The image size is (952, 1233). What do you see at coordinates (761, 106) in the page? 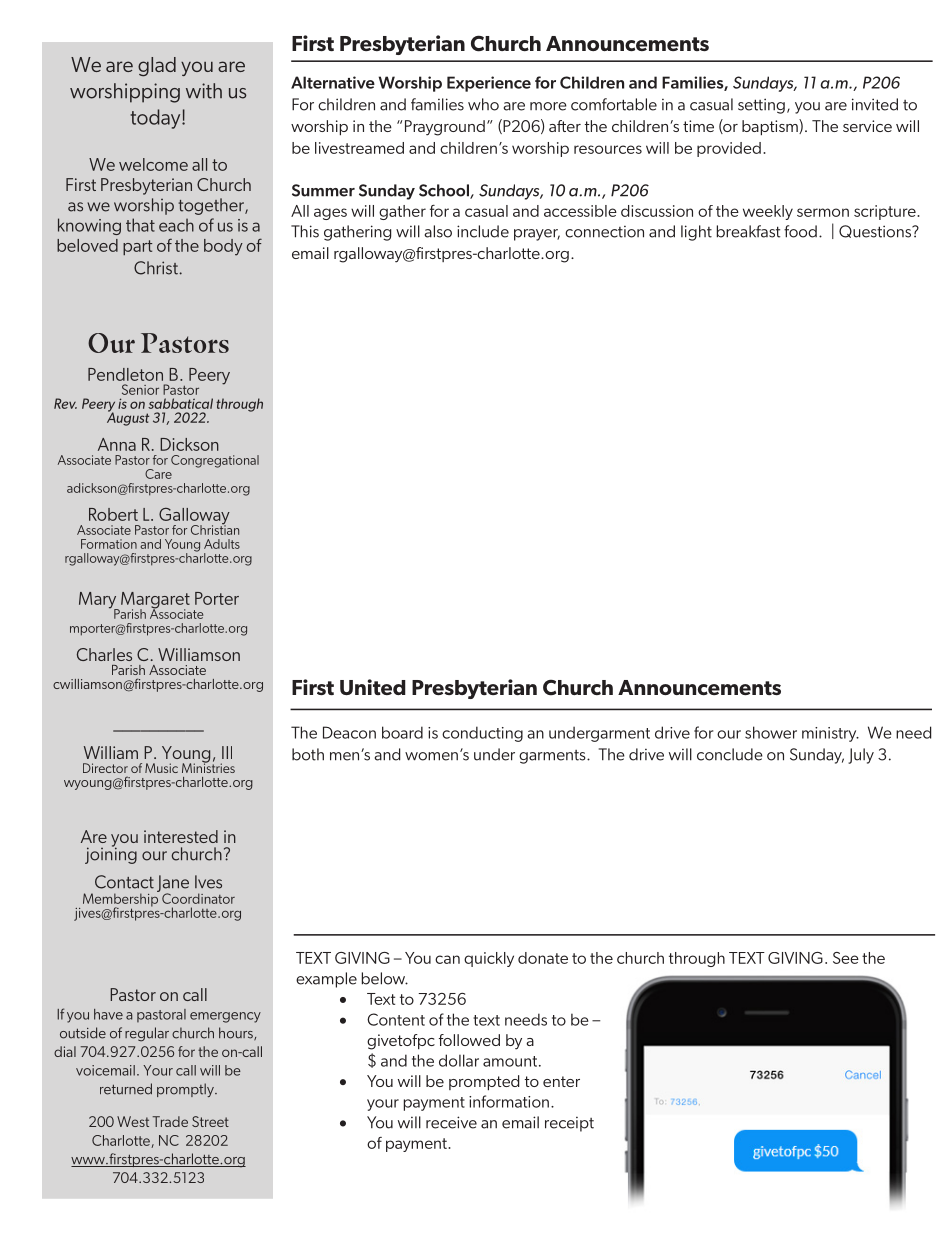
I see `setting` at bounding box center [761, 106].
